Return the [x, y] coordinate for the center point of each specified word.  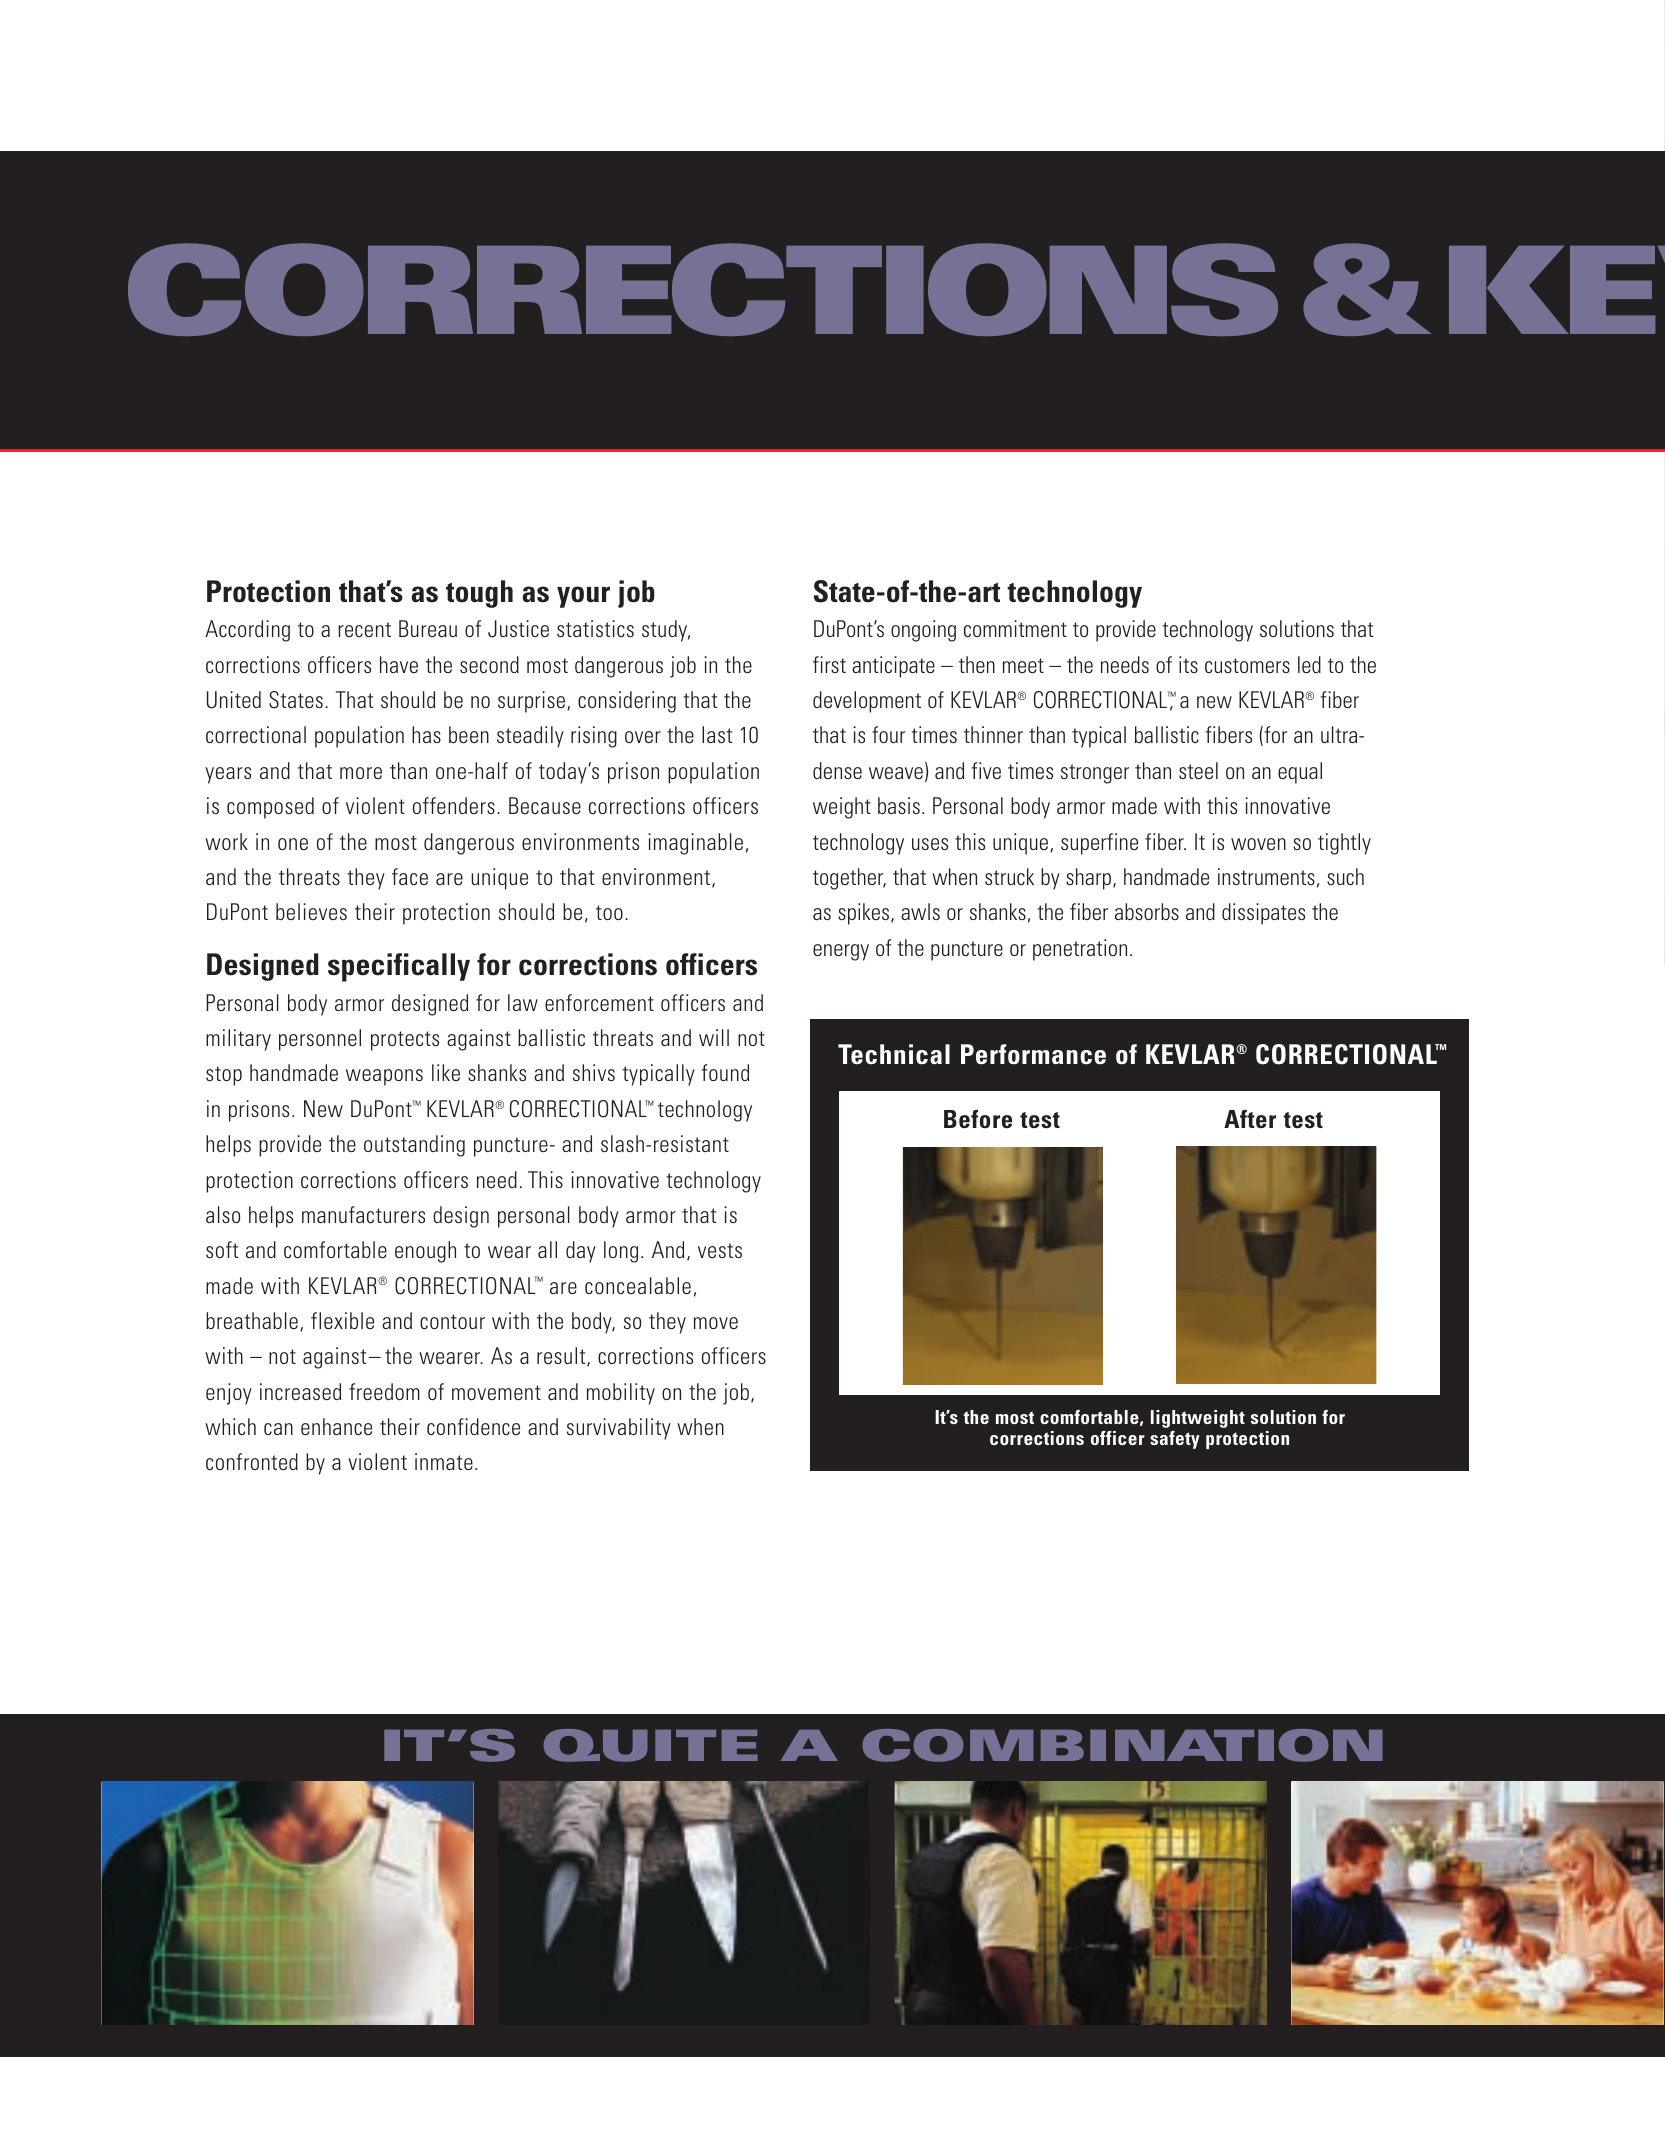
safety [1175, 1440]
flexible [342, 1320]
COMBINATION [1122, 1745]
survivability [619, 1429]
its [1188, 664]
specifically [399, 967]
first [829, 664]
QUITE [651, 1745]
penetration [1080, 950]
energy [841, 952]
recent [364, 629]
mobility [621, 1394]
